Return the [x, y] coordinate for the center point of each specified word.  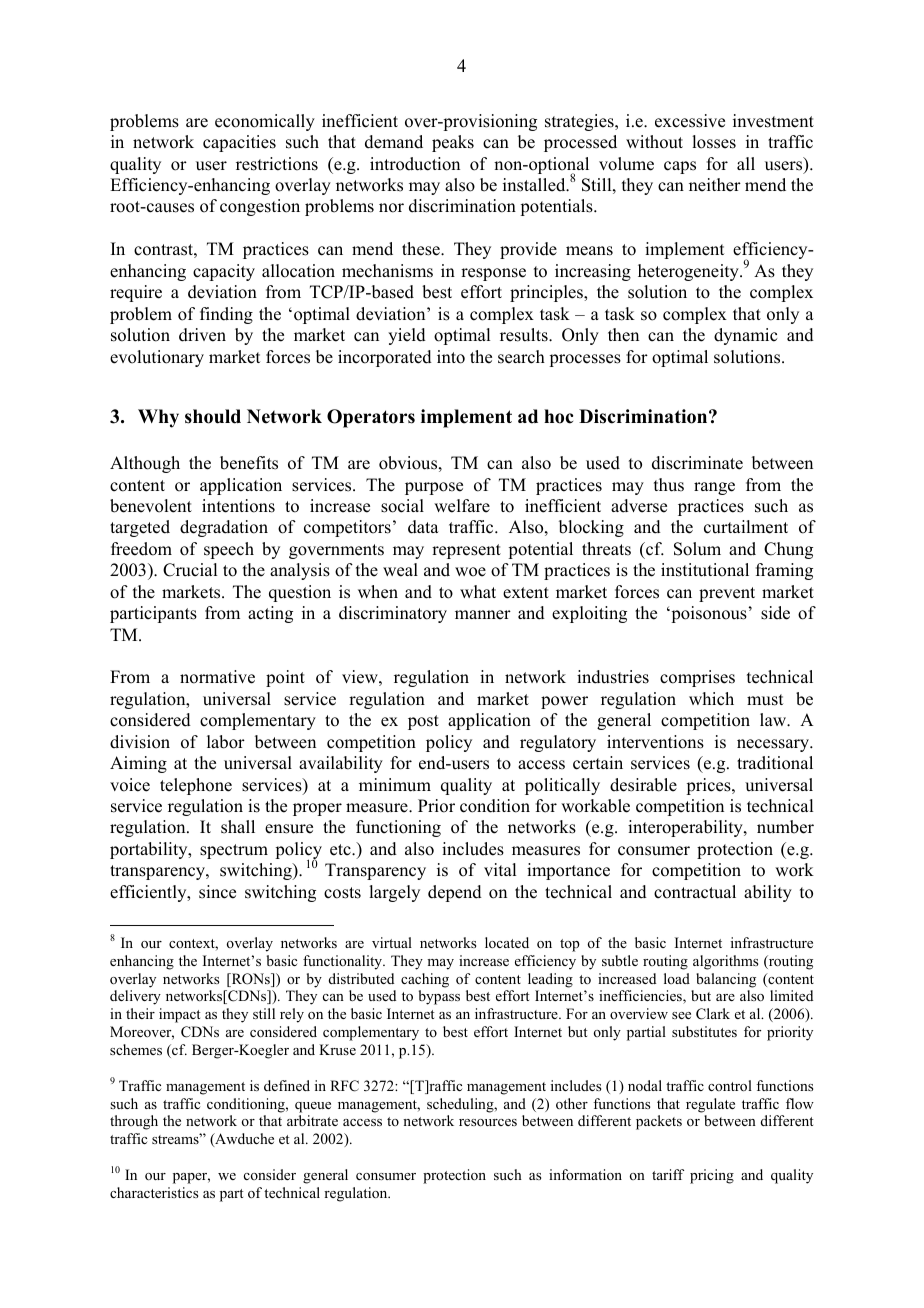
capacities [239, 143]
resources [488, 1123]
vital [500, 869]
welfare [462, 506]
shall [238, 827]
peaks [453, 143]
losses [714, 142]
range [714, 488]
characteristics [154, 1192]
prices [709, 786]
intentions [238, 506]
